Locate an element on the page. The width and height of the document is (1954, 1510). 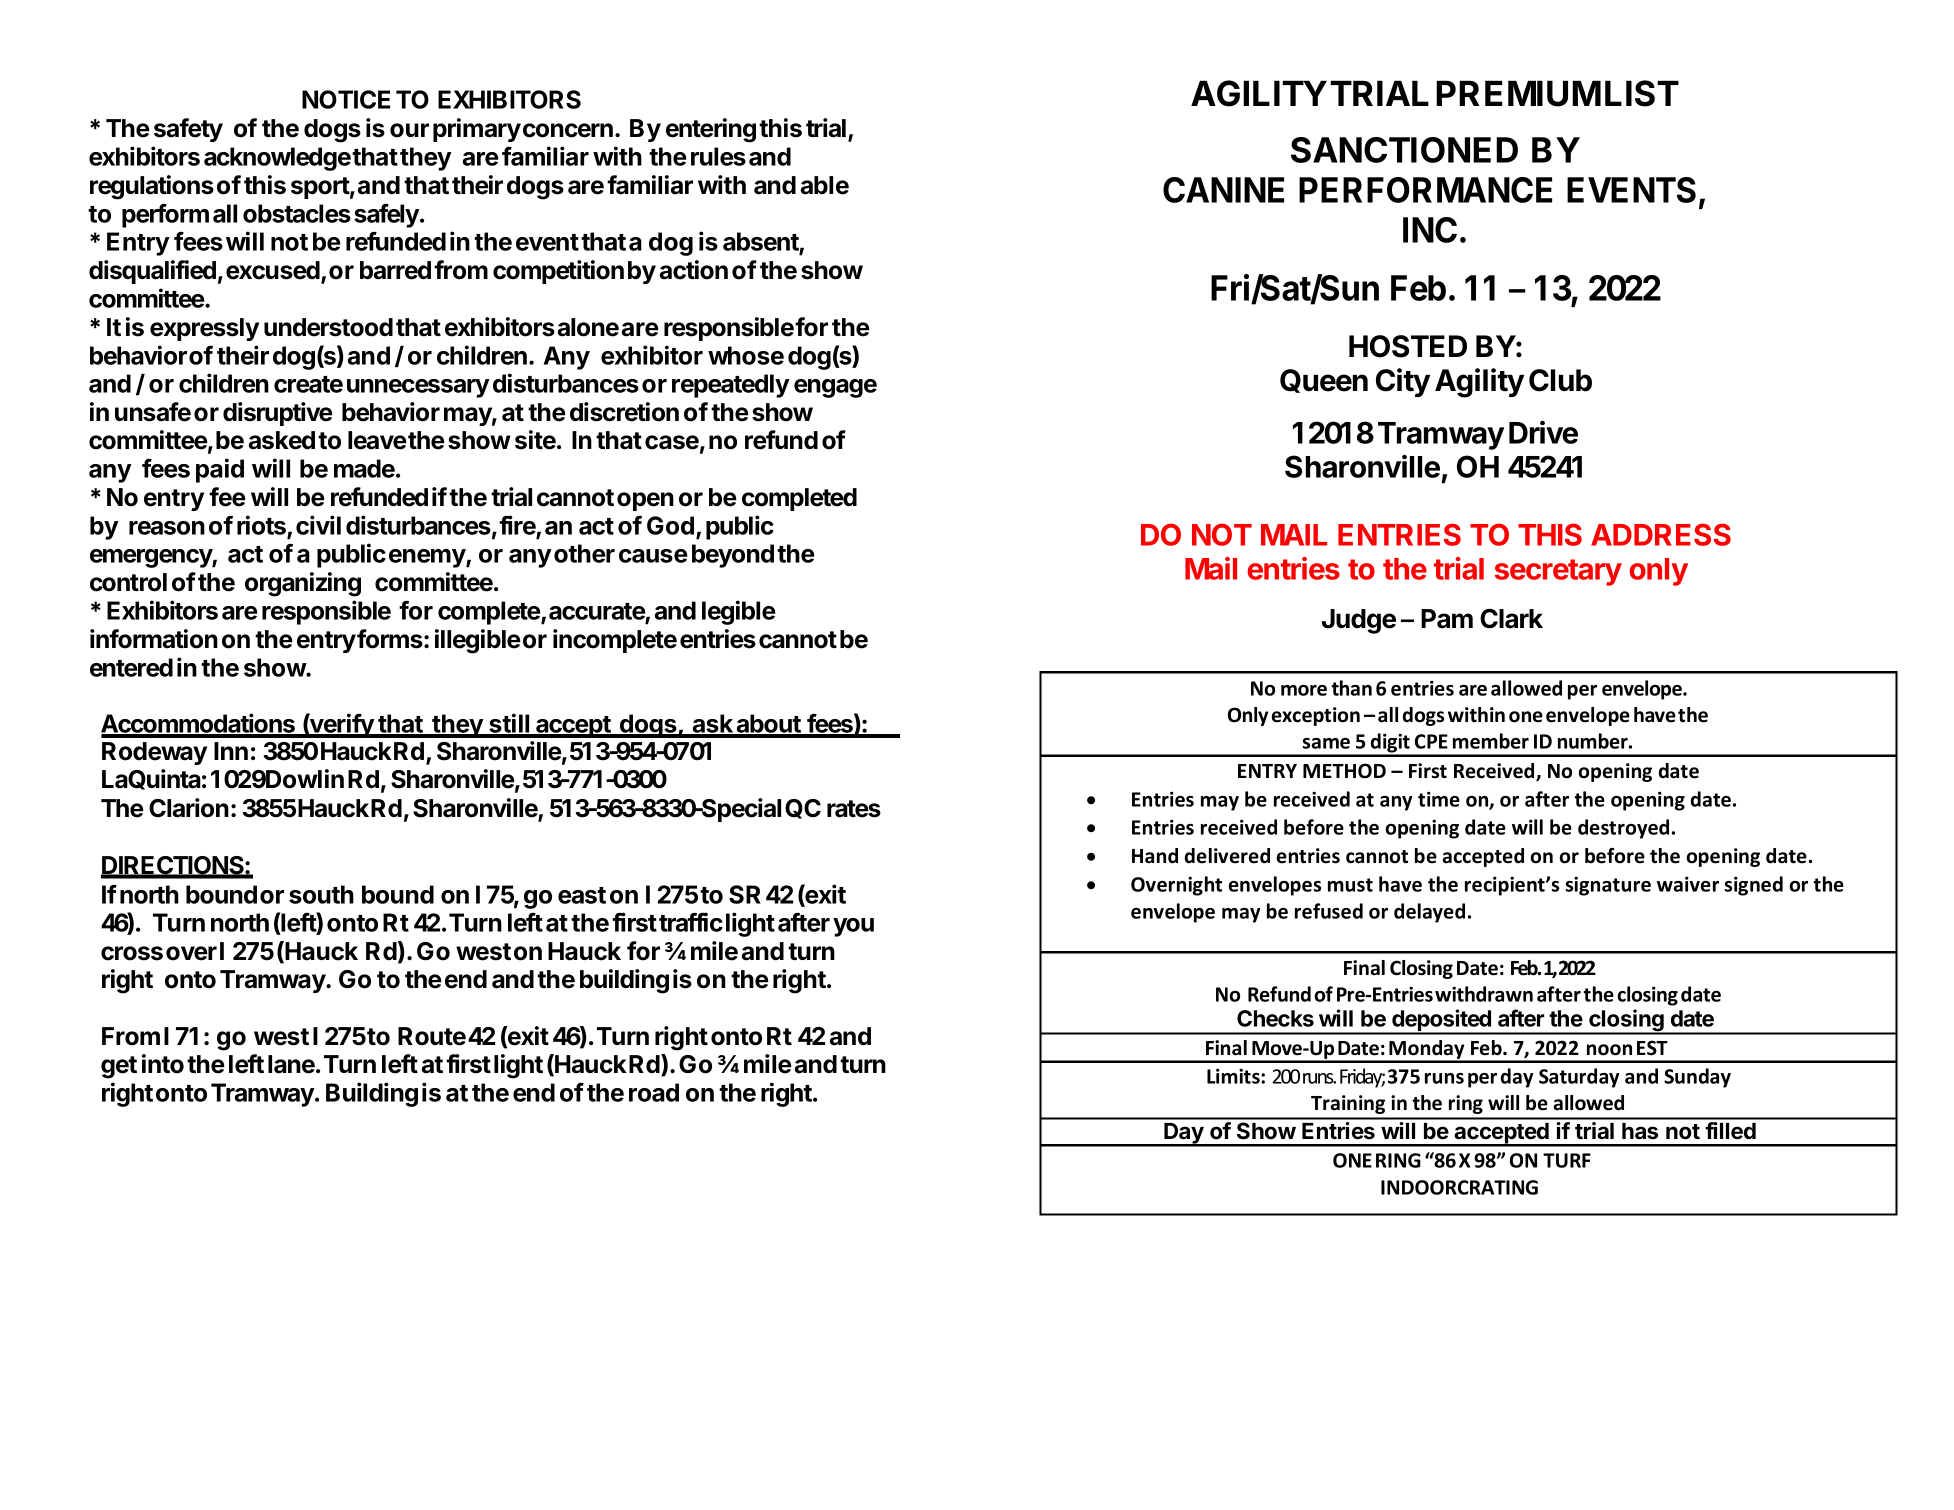
has is located at coordinates (1640, 1131).
